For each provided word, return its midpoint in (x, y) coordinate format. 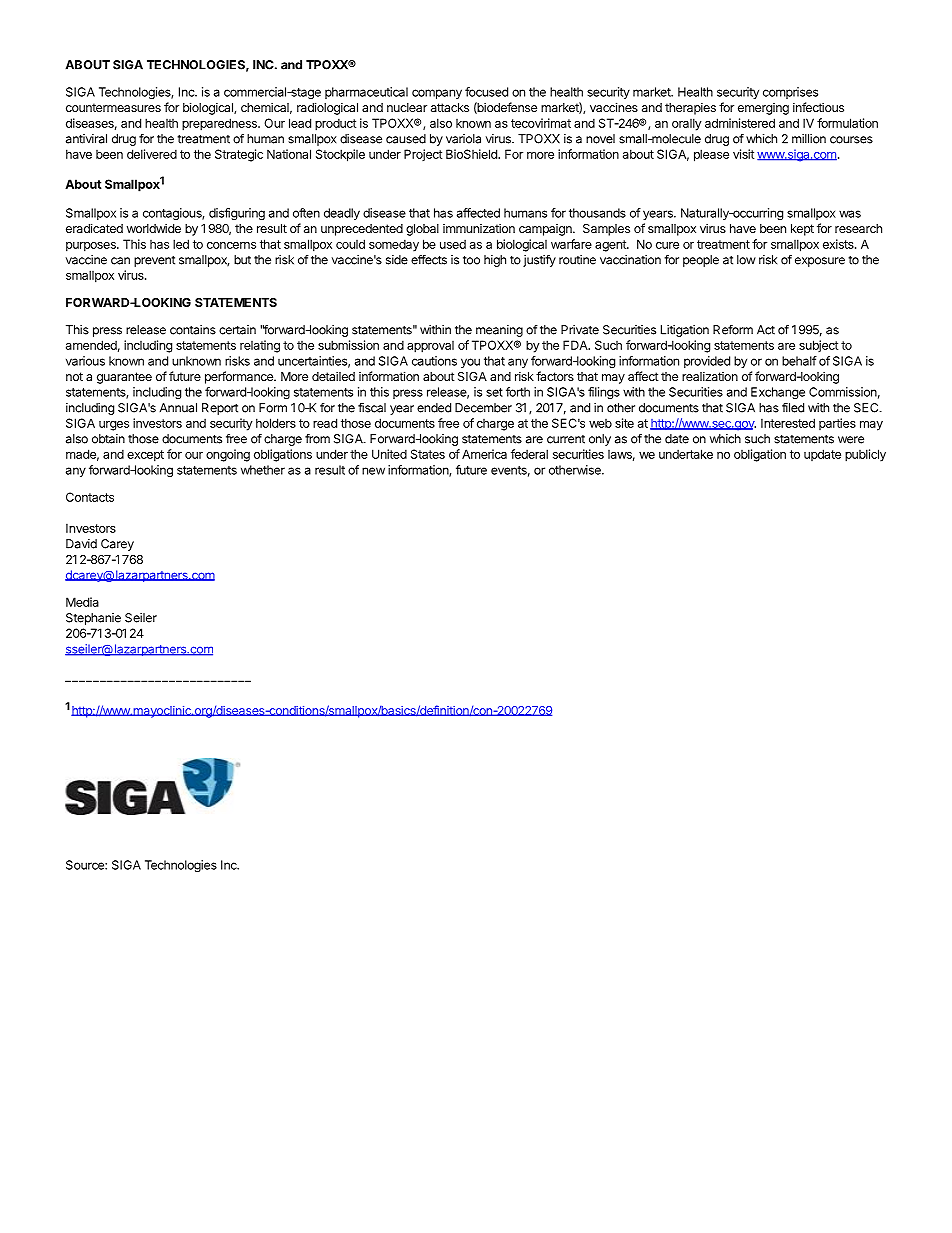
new (373, 471)
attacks (450, 107)
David (81, 544)
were (851, 440)
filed (793, 408)
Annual (178, 408)
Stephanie (93, 619)
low (746, 260)
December (483, 408)
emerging (763, 109)
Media (82, 602)
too (471, 260)
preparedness (220, 124)
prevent (154, 261)
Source (86, 865)
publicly (865, 455)
